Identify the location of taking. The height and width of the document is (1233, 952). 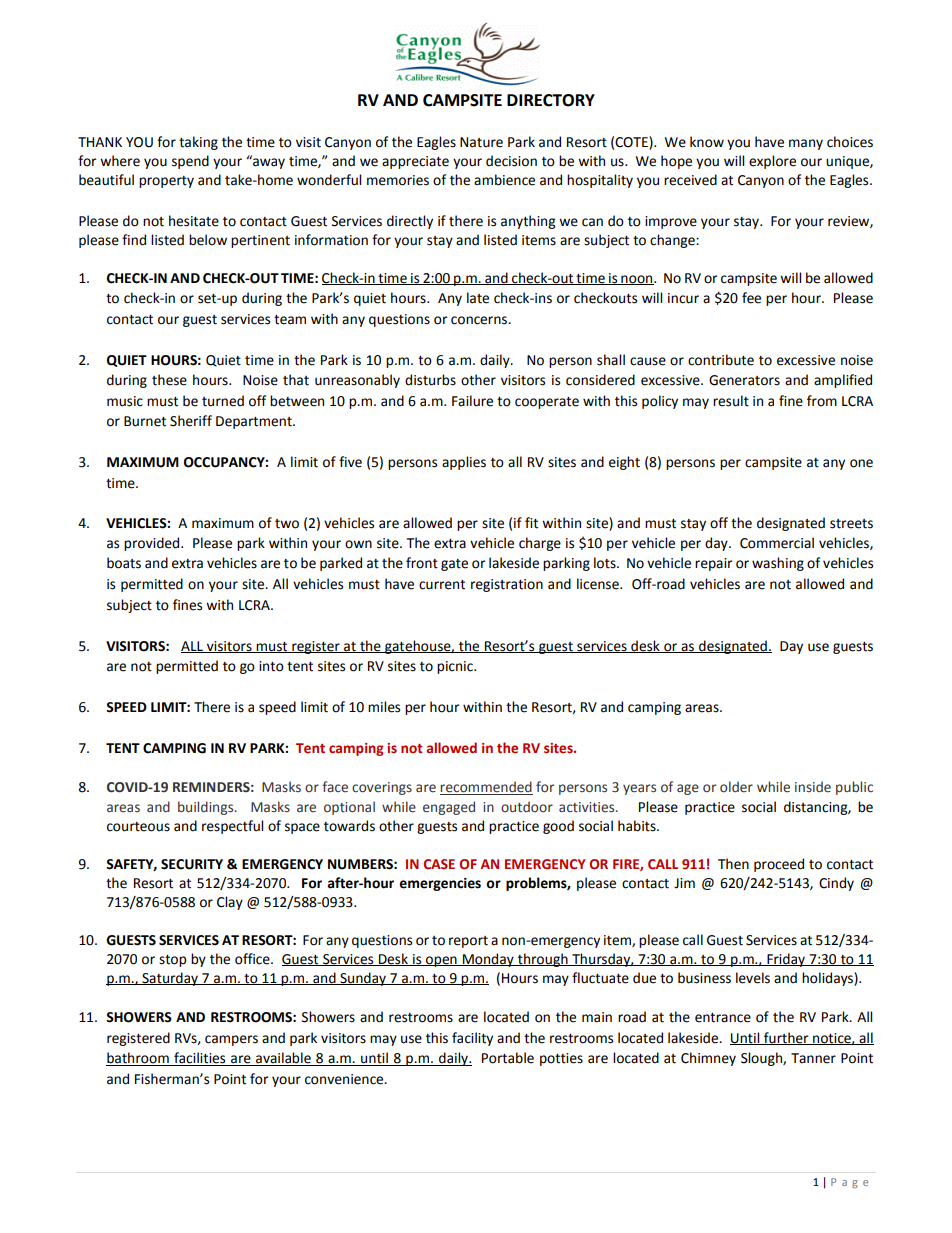
(198, 143).
